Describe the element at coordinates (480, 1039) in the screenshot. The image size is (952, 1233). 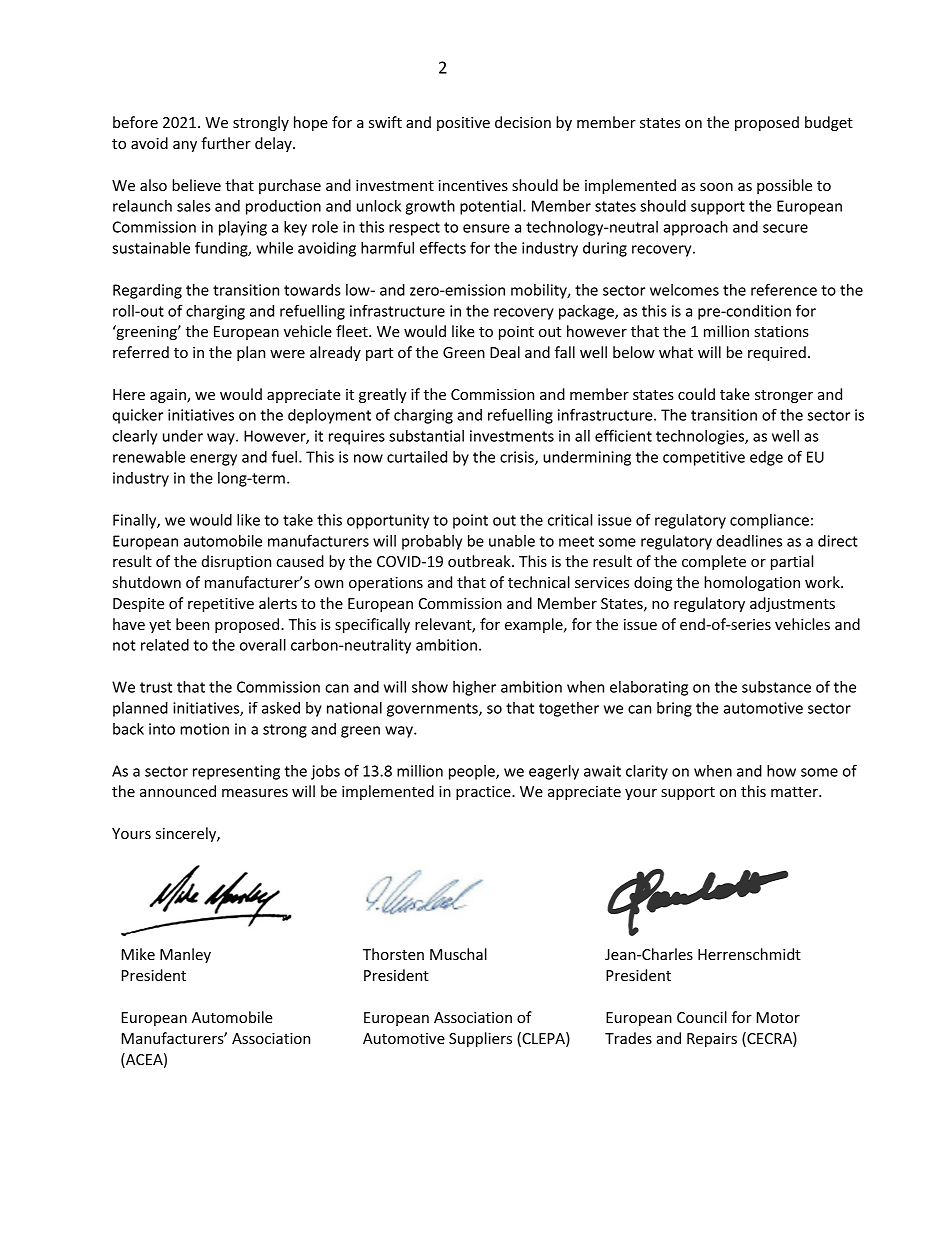
I see `Suppliers` at that location.
